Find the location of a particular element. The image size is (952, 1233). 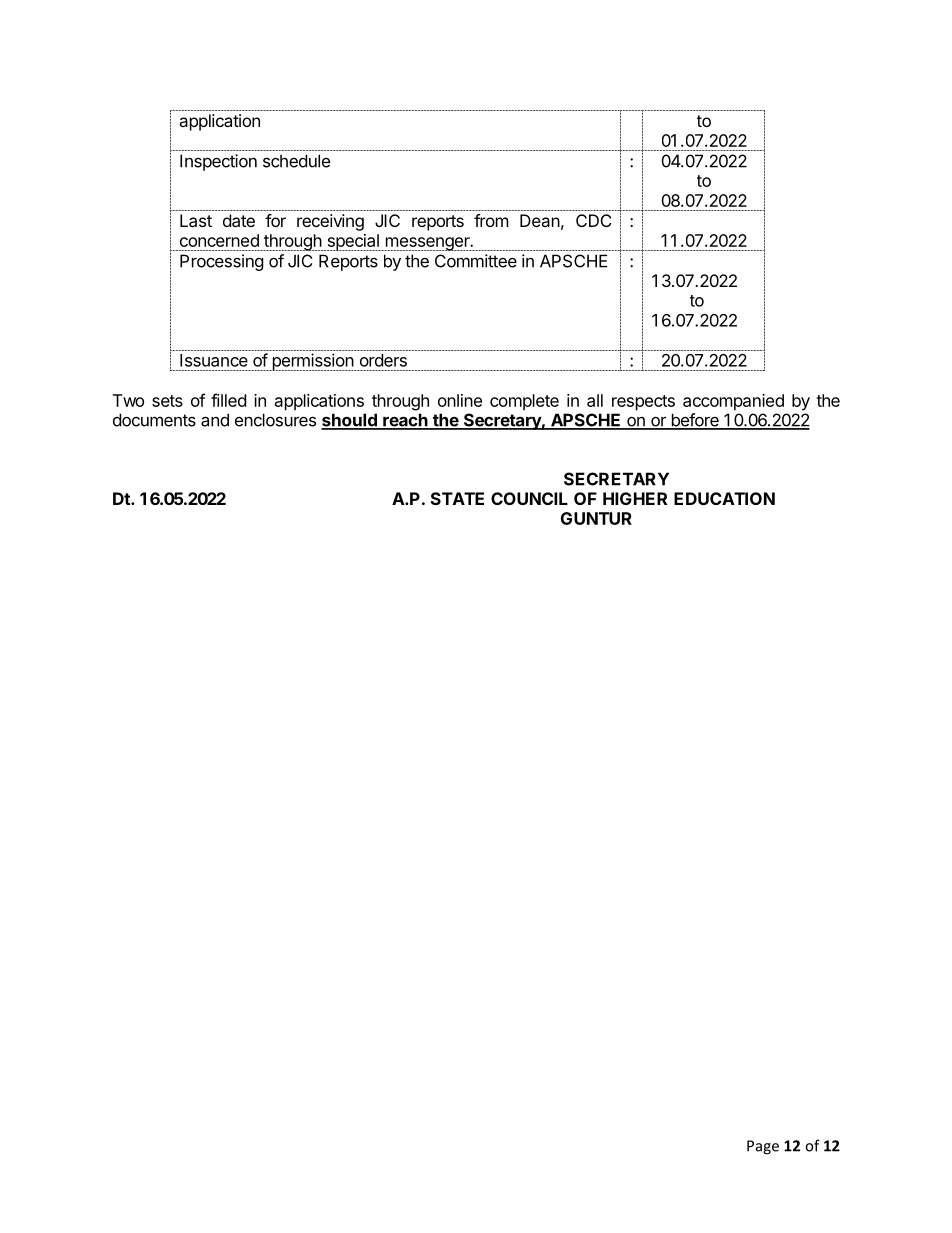

before is located at coordinates (695, 421).
